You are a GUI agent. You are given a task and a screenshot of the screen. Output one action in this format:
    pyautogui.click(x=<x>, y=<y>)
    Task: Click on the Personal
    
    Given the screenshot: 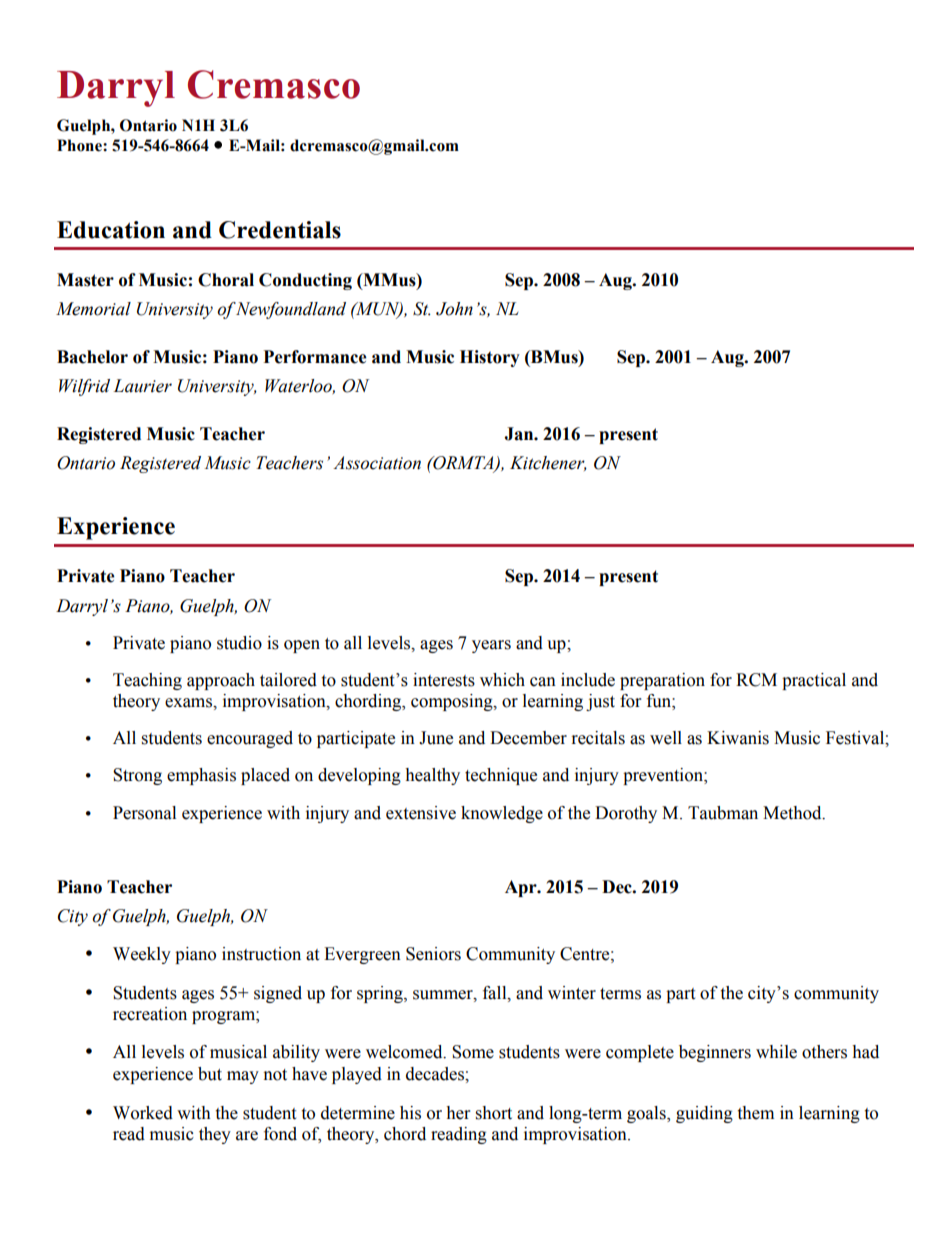 What is the action you would take?
    pyautogui.click(x=144, y=813)
